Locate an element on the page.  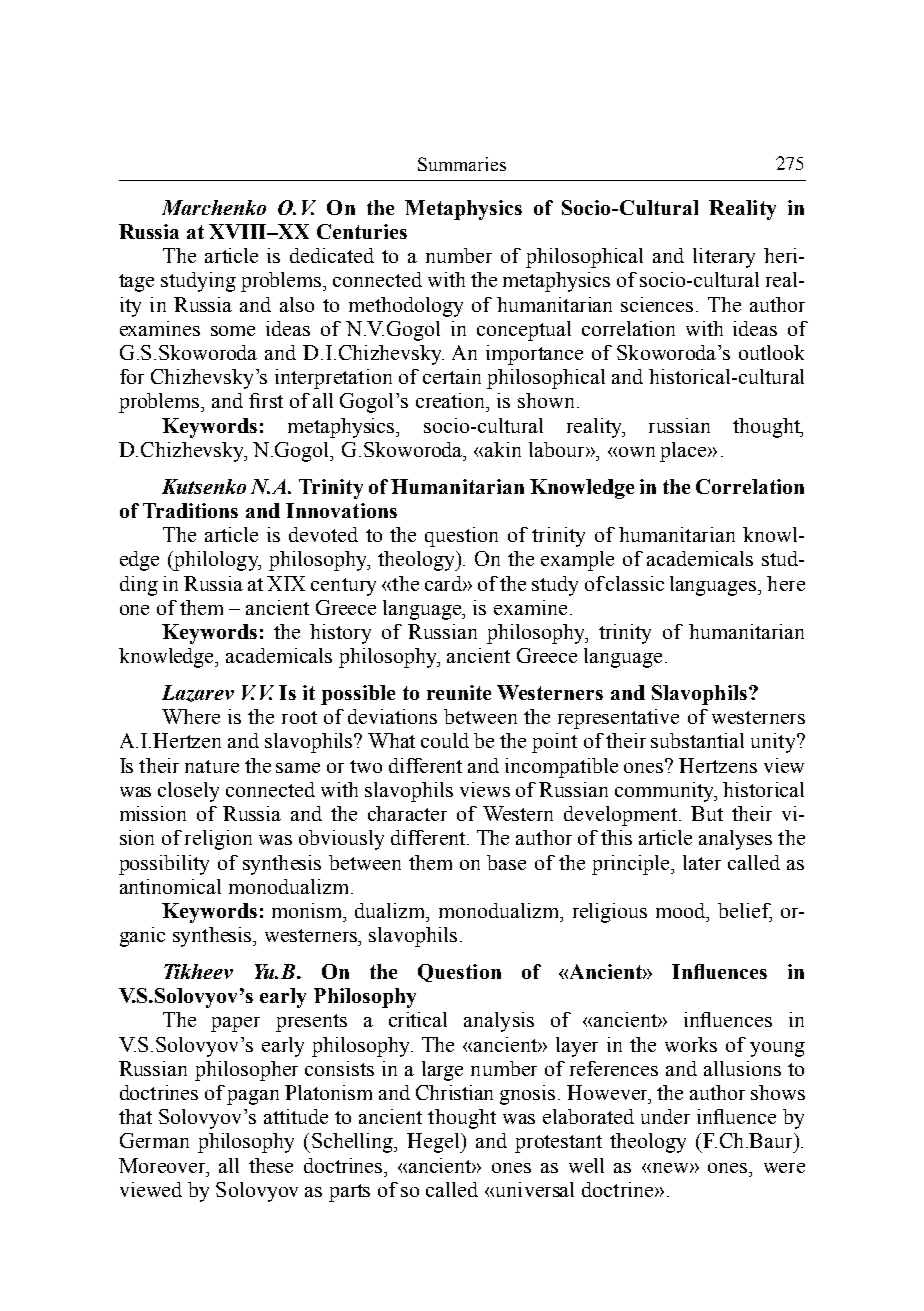
Moreover is located at coordinates (163, 1165).
